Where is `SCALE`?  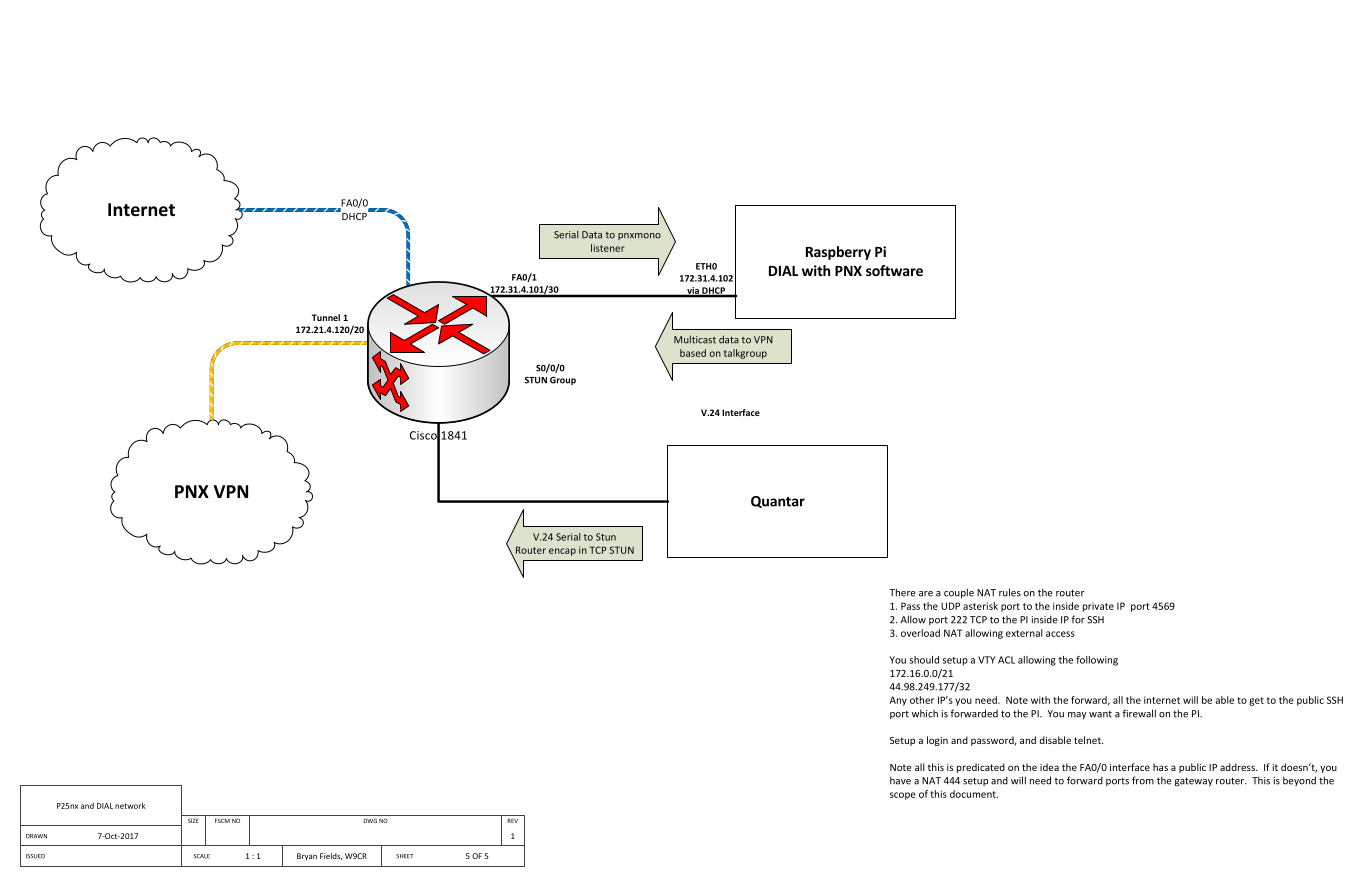
SCALE is located at coordinates (202, 856).
